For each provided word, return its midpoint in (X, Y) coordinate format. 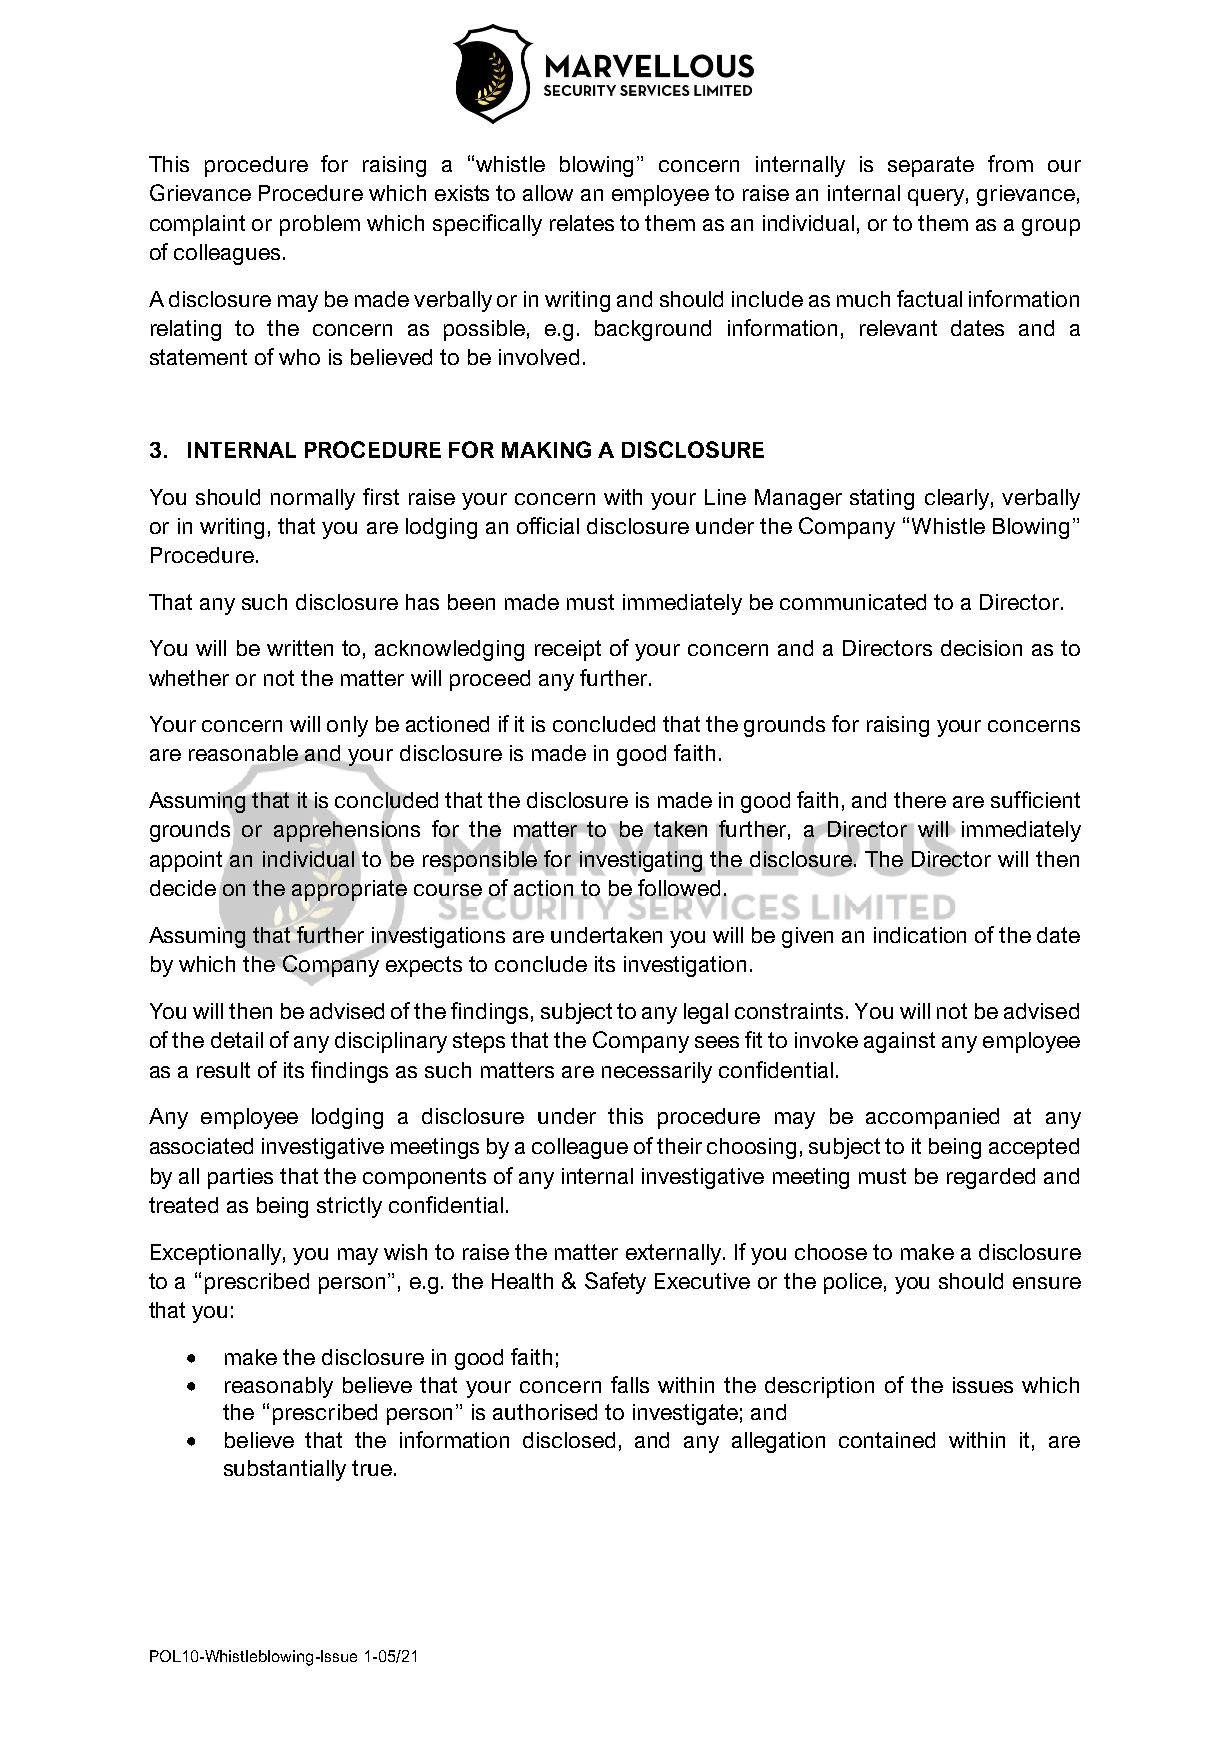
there (920, 800)
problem (320, 225)
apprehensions (347, 831)
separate (931, 166)
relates (582, 223)
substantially (285, 1470)
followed (679, 887)
